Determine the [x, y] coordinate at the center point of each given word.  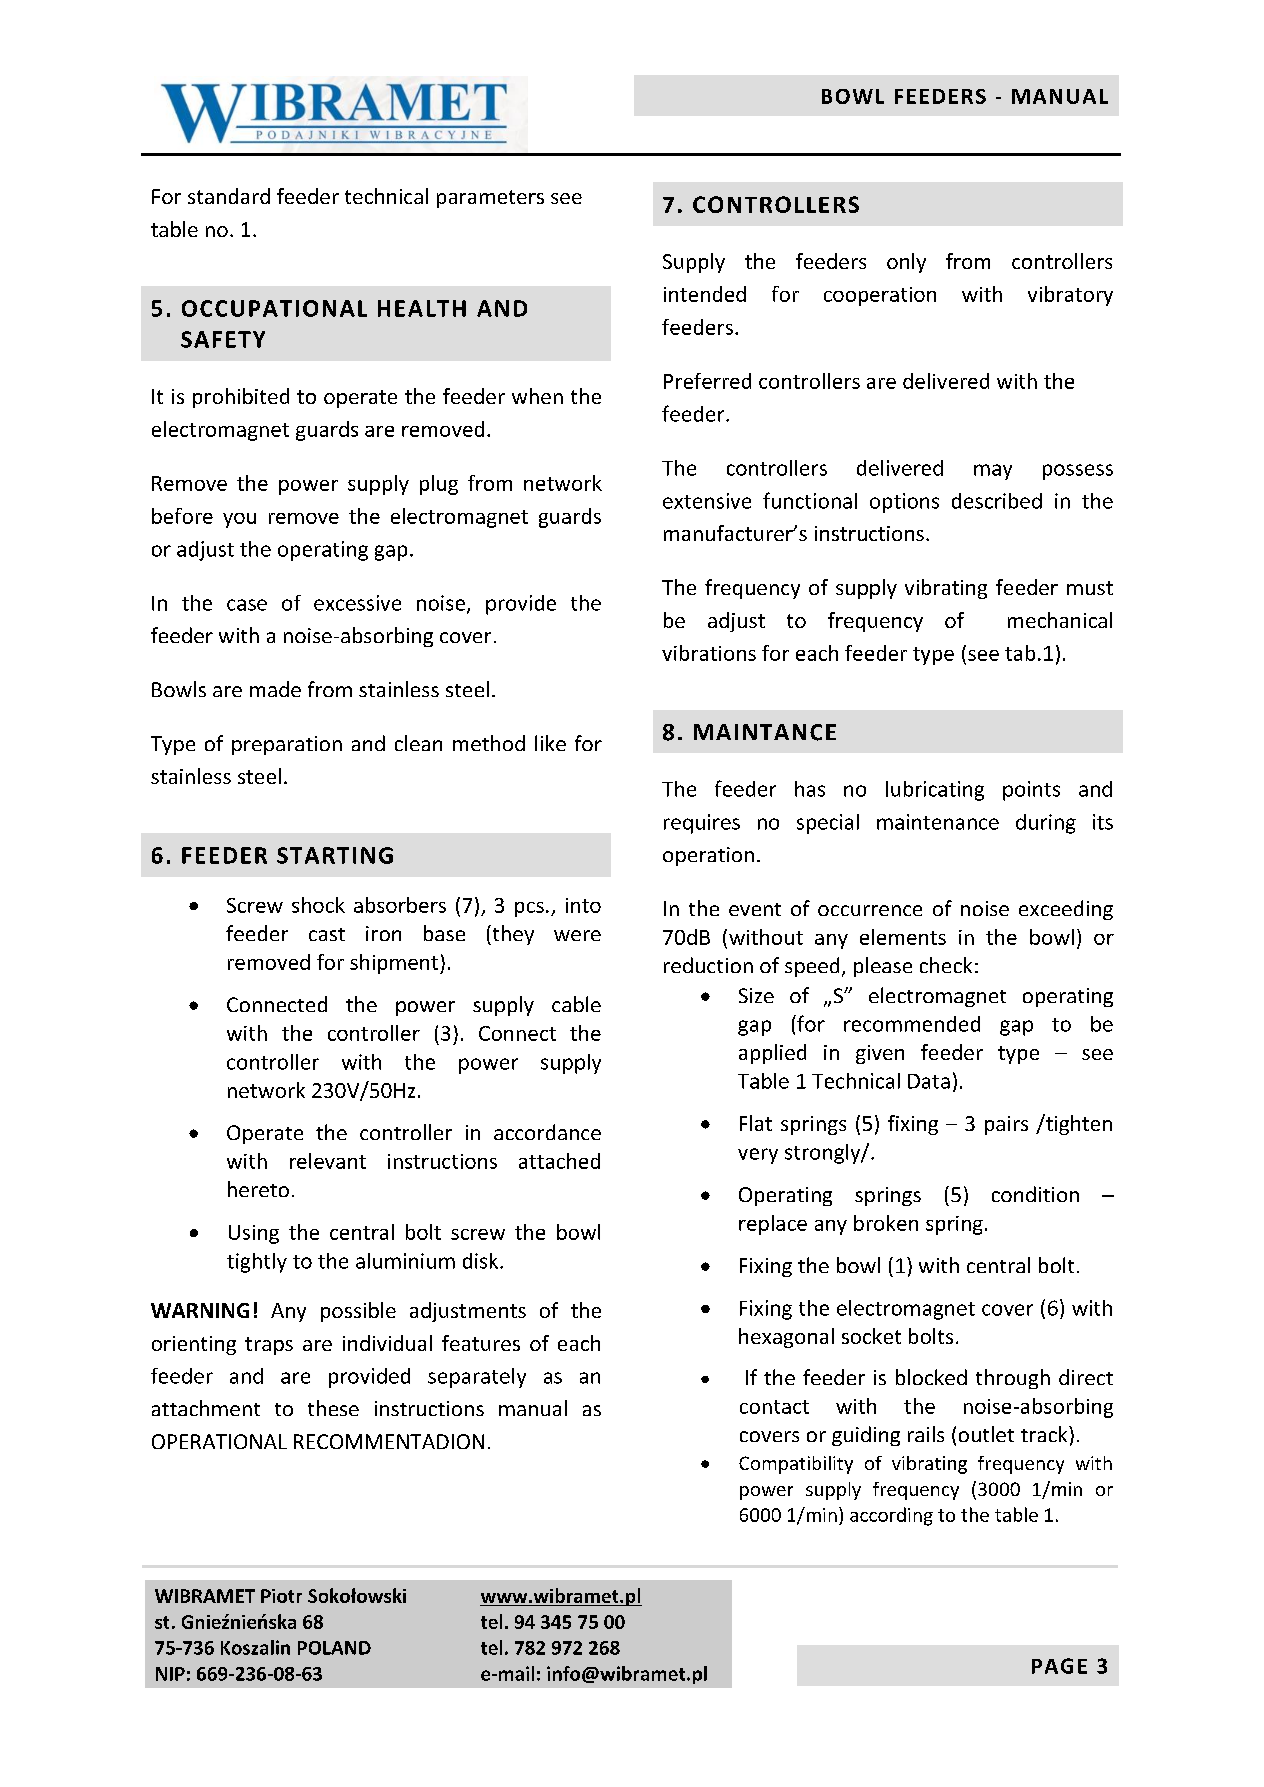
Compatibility [796, 1465]
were [577, 935]
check [946, 965]
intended [705, 294]
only [906, 263]
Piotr [281, 1596]
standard [229, 196]
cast [327, 934]
